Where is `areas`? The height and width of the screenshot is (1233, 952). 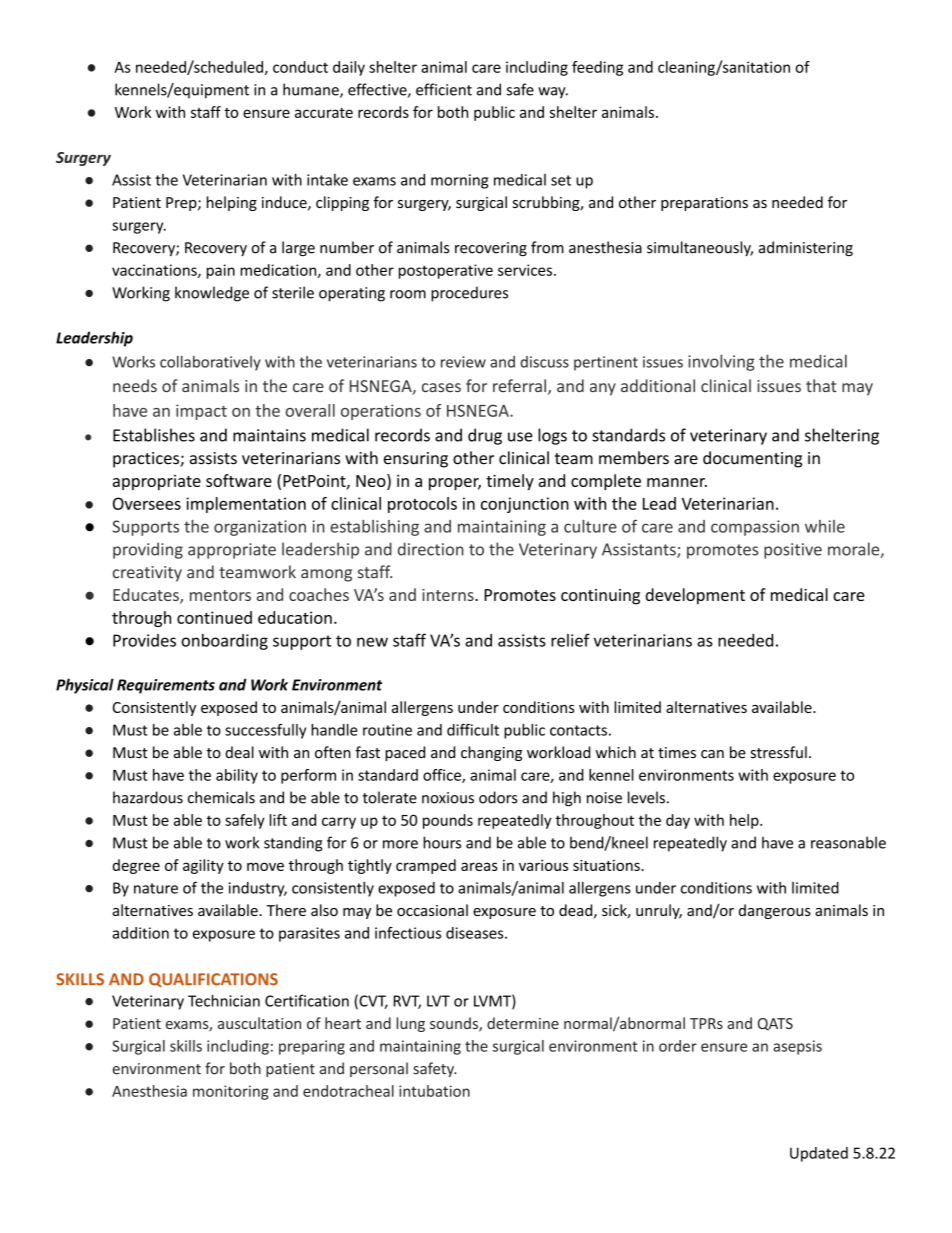
areas is located at coordinates (479, 866).
